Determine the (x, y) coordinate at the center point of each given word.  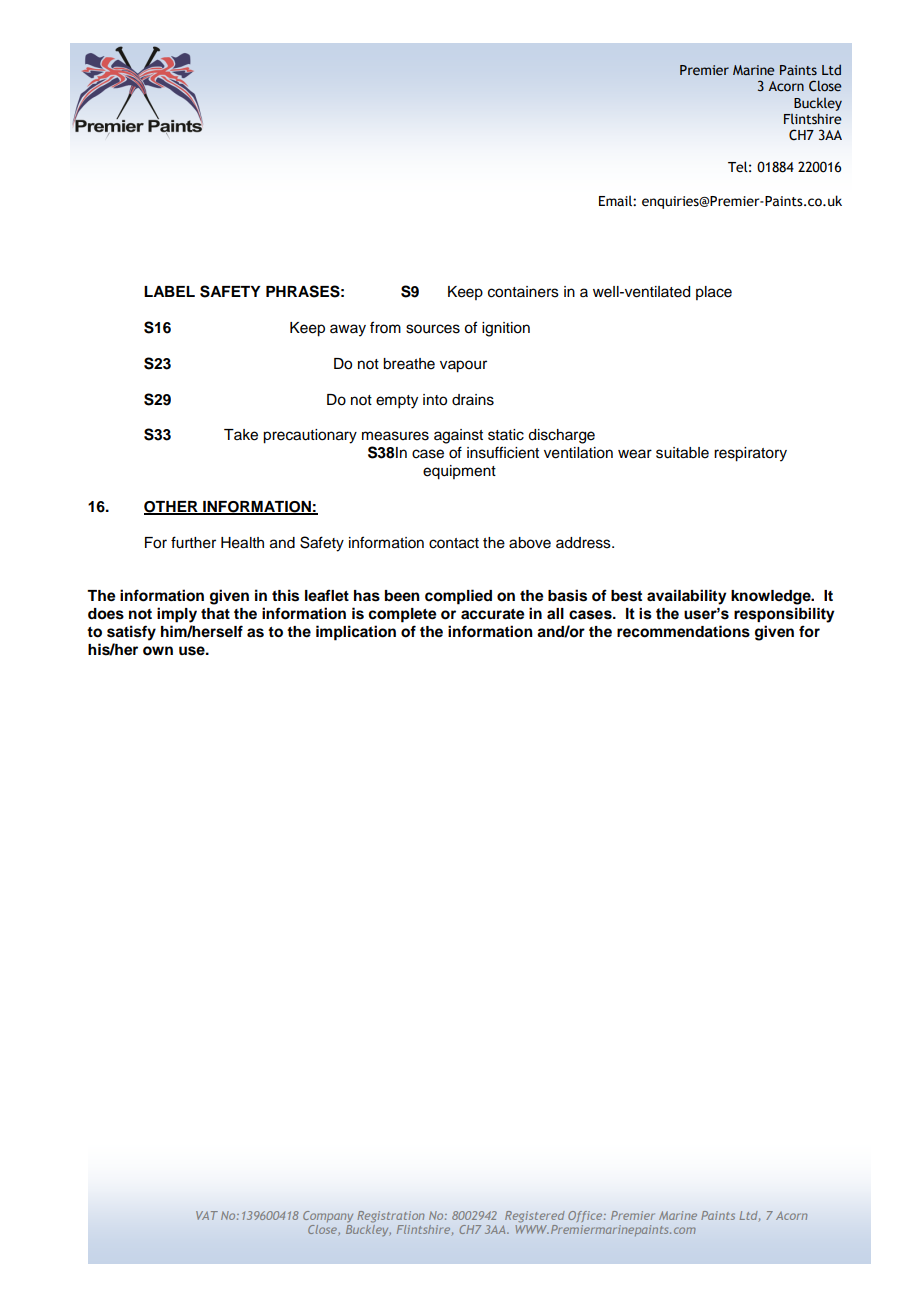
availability (687, 597)
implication (356, 633)
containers (523, 292)
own (158, 651)
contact (454, 543)
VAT (207, 1215)
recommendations (683, 631)
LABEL (169, 291)
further (193, 542)
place (714, 293)
